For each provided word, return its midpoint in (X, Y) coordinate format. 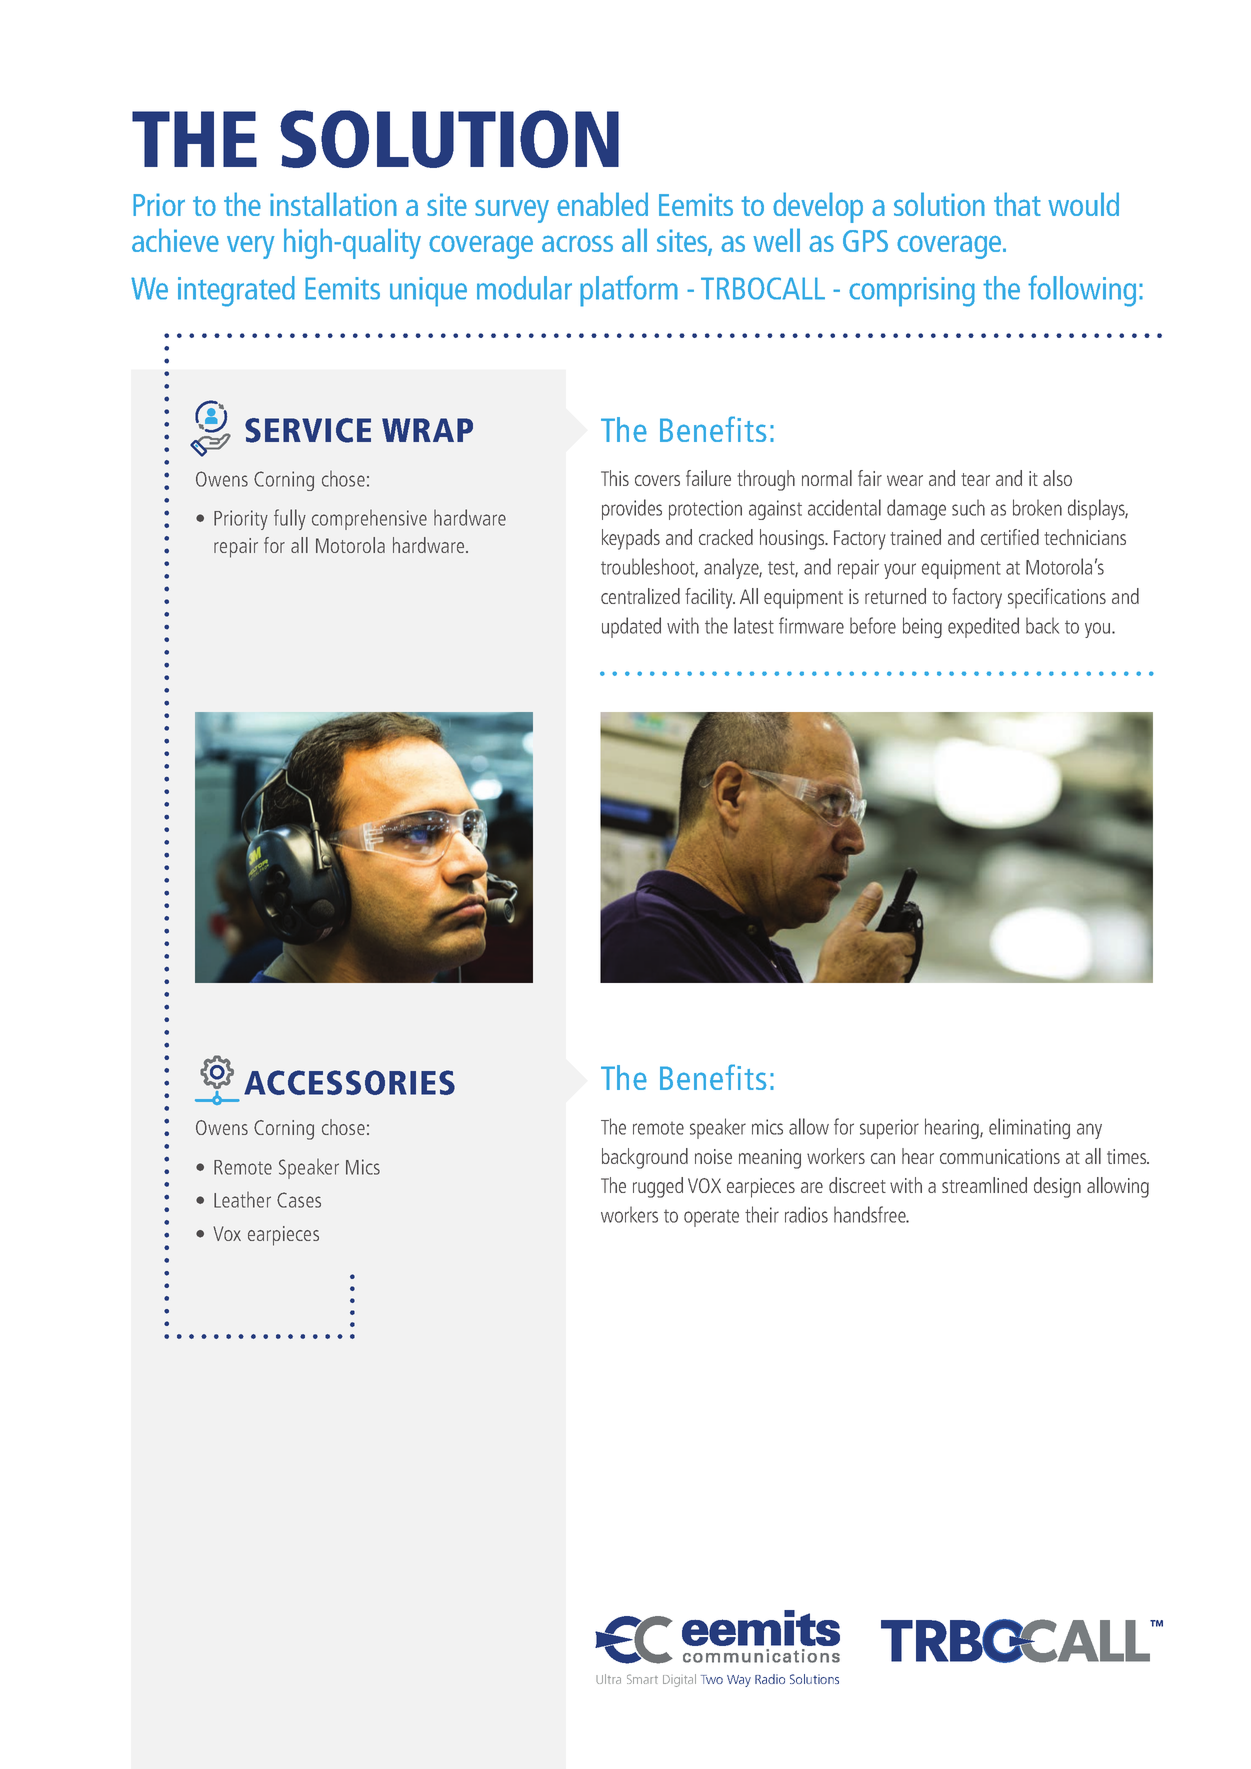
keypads (631, 539)
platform (629, 291)
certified (1010, 537)
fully (290, 519)
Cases (299, 1200)
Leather (242, 1199)
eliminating (1029, 1128)
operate (711, 1218)
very (250, 247)
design (1057, 1187)
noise (713, 1156)
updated (631, 627)
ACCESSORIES (349, 1082)
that (1017, 204)
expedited (983, 627)
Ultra (608, 1679)
